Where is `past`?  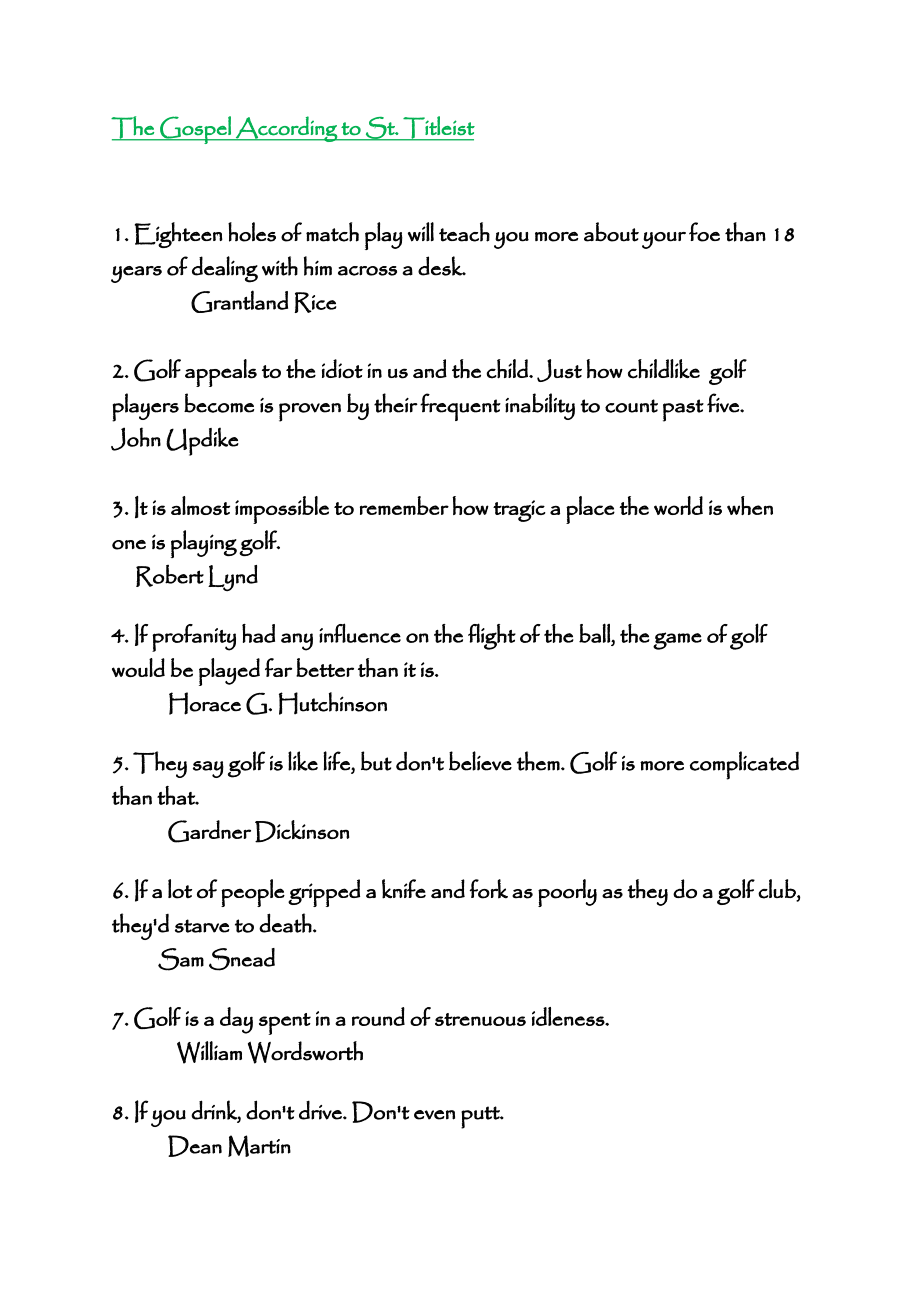
past is located at coordinates (683, 410).
